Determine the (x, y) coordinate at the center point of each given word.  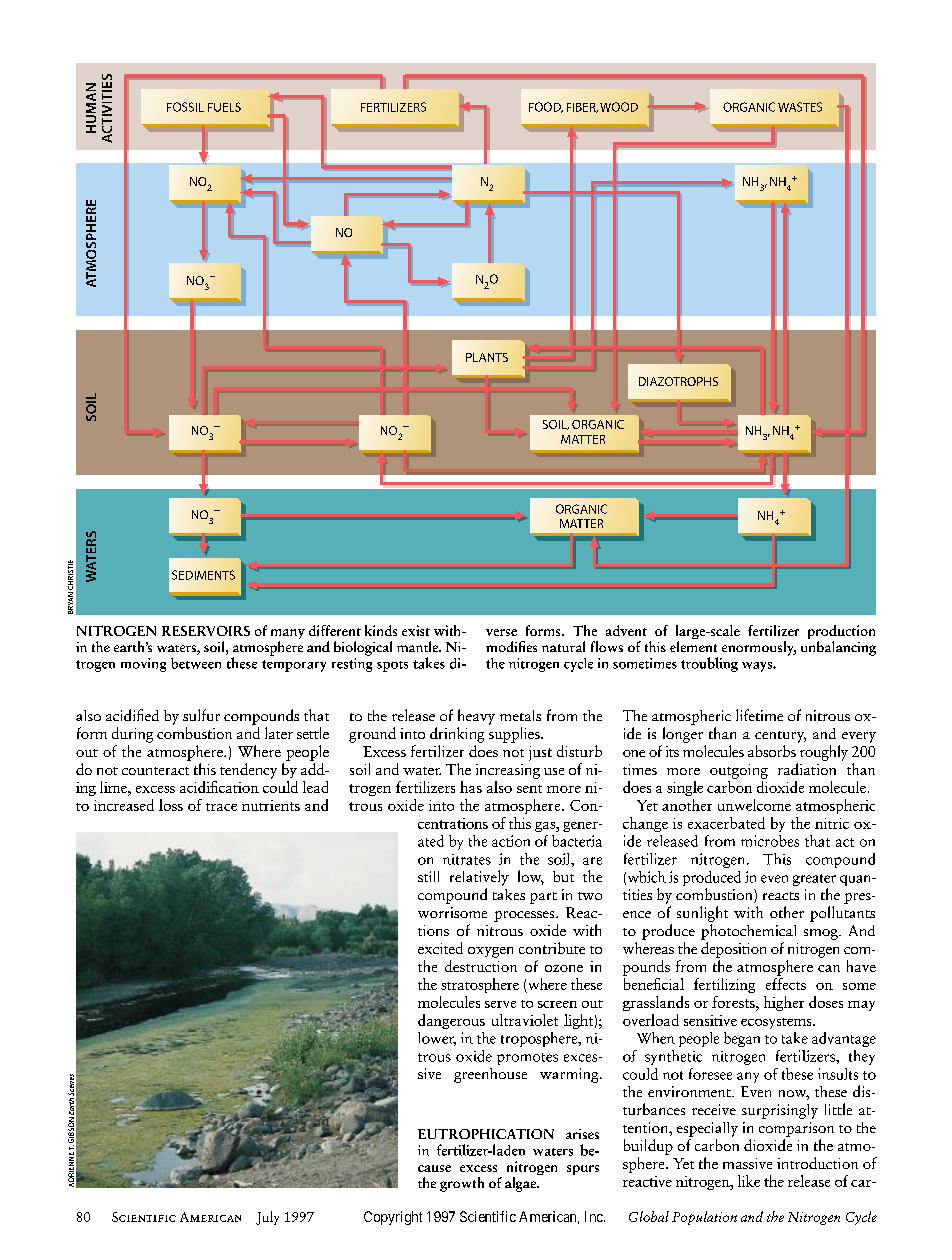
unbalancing (838, 648)
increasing (508, 771)
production (841, 633)
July (267, 1218)
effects (786, 982)
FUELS (224, 107)
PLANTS (487, 357)
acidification (219, 787)
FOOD (546, 107)
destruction (481, 966)
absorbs (772, 751)
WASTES (800, 107)
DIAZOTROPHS (678, 381)
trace (221, 807)
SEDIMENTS (203, 575)
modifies (511, 646)
